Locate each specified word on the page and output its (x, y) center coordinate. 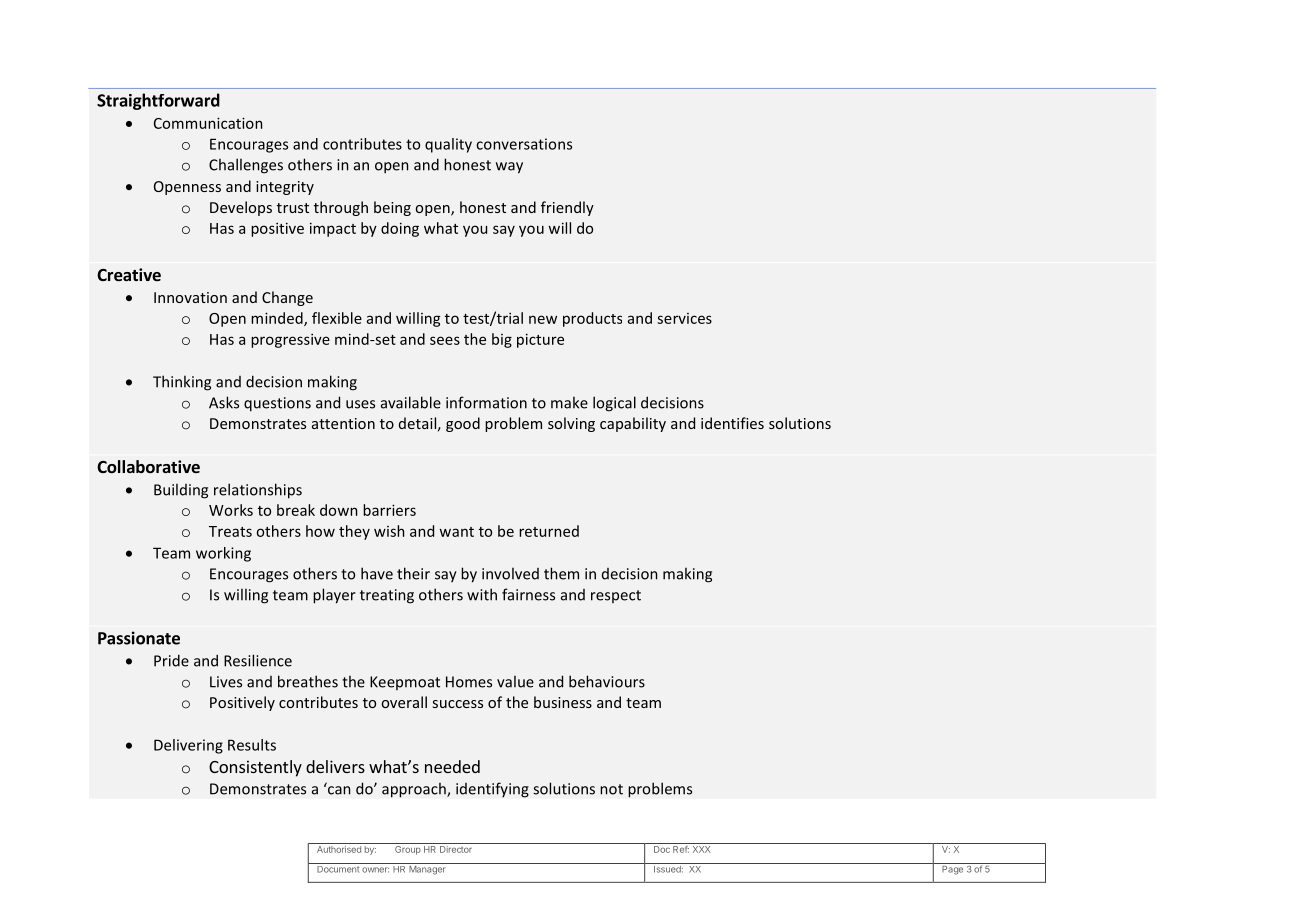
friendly (567, 208)
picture (540, 340)
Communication (208, 123)
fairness (528, 594)
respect (616, 596)
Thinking (182, 383)
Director (456, 848)
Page (952, 869)
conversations (524, 144)
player (334, 596)
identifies (732, 423)
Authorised (338, 848)
